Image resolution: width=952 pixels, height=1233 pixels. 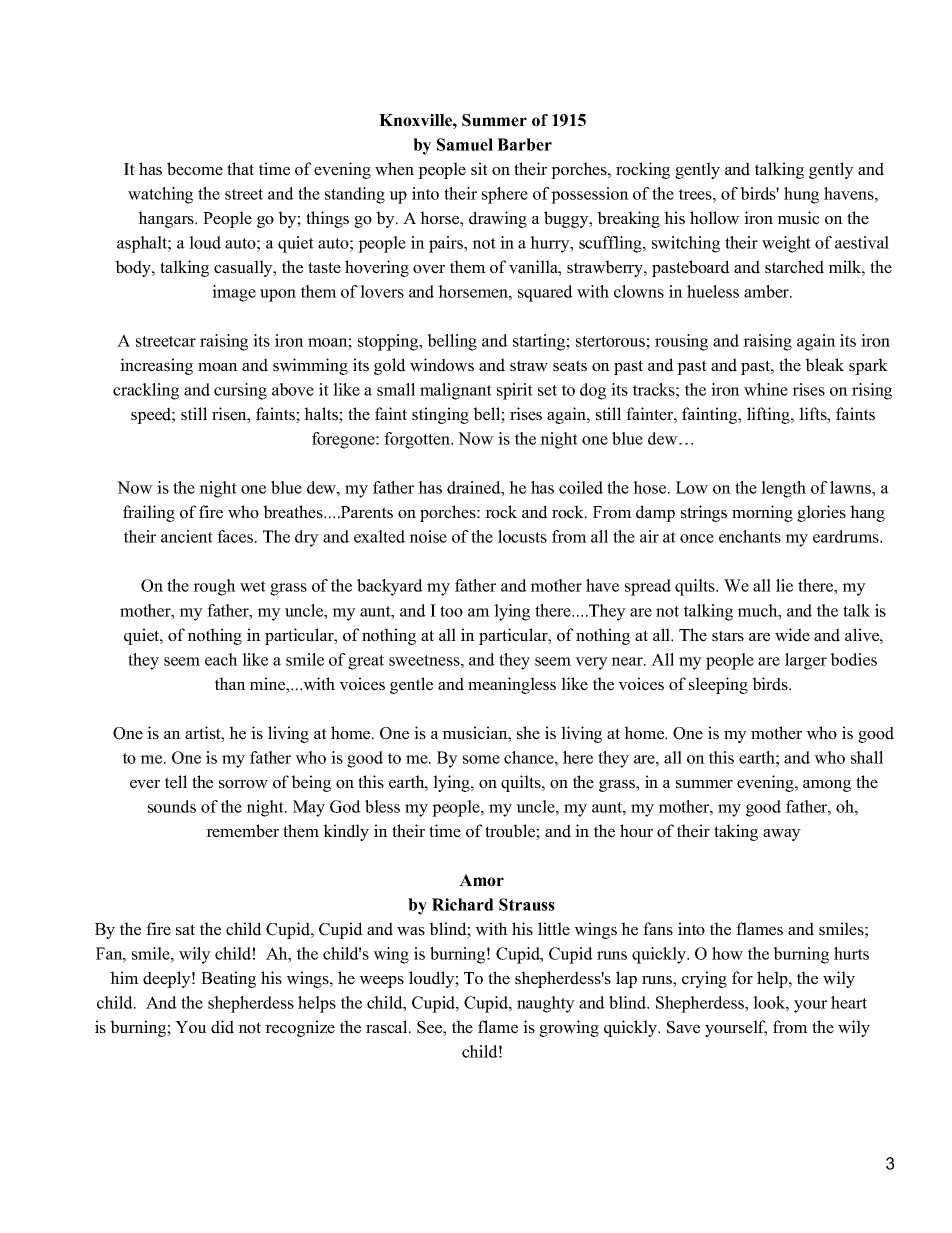 What do you see at coordinates (230, 683) in the page?
I see `than` at bounding box center [230, 683].
